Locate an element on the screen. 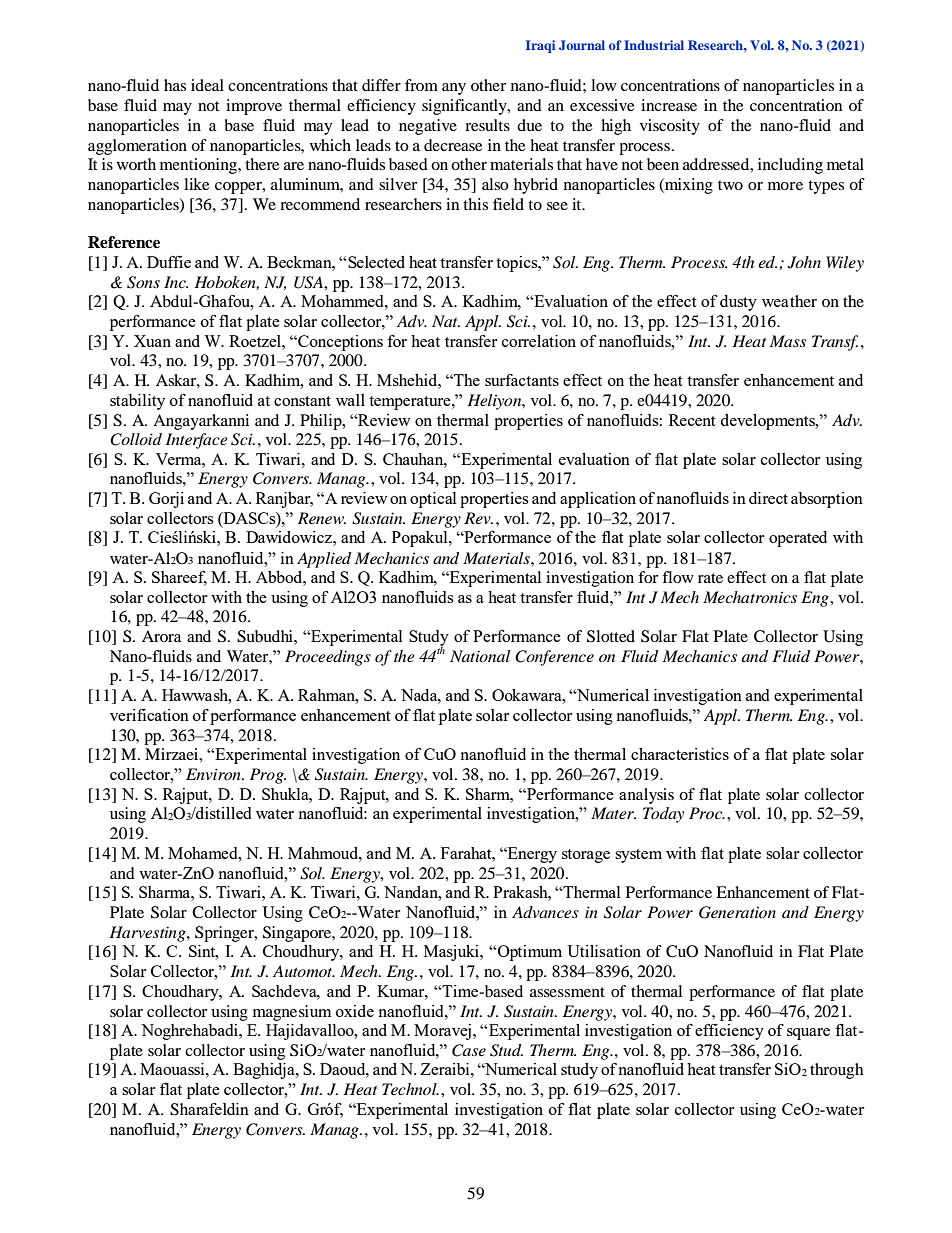  increase is located at coordinates (669, 105).
